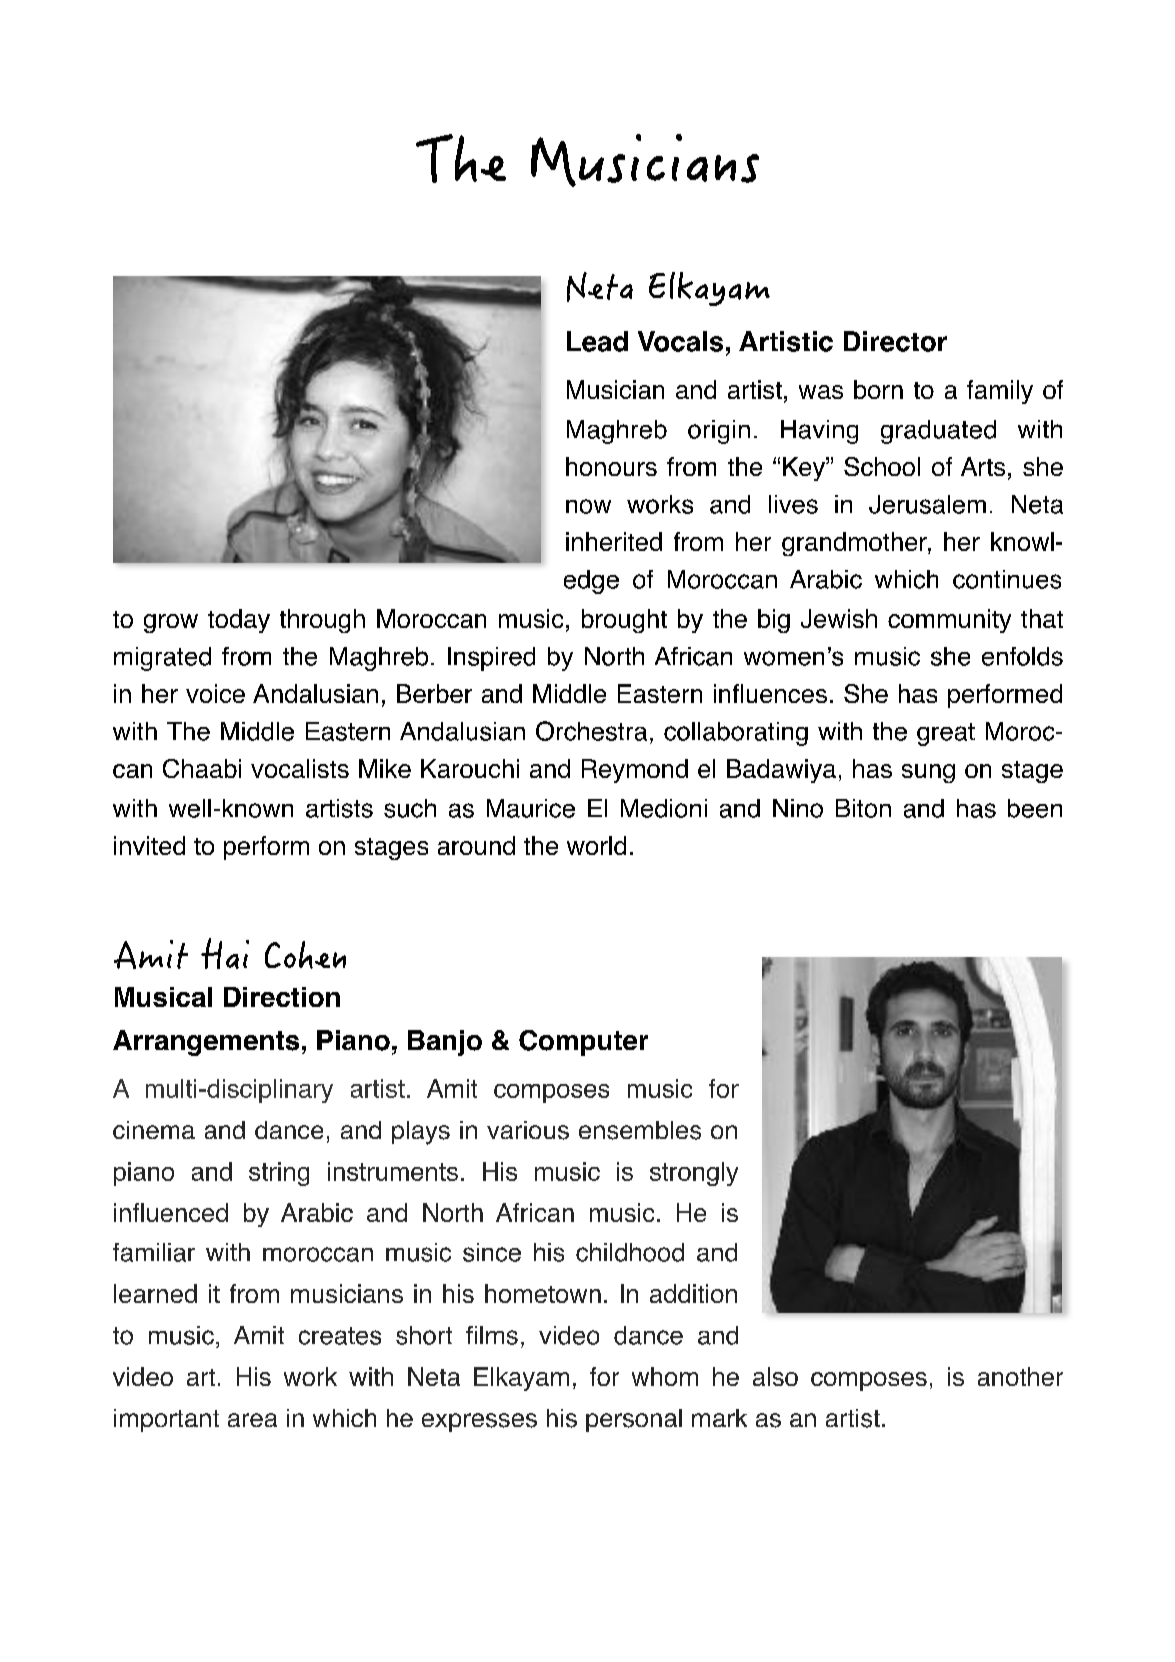 The width and height of the page is (1175, 1662). I want to click on strongly, so click(694, 1174).
